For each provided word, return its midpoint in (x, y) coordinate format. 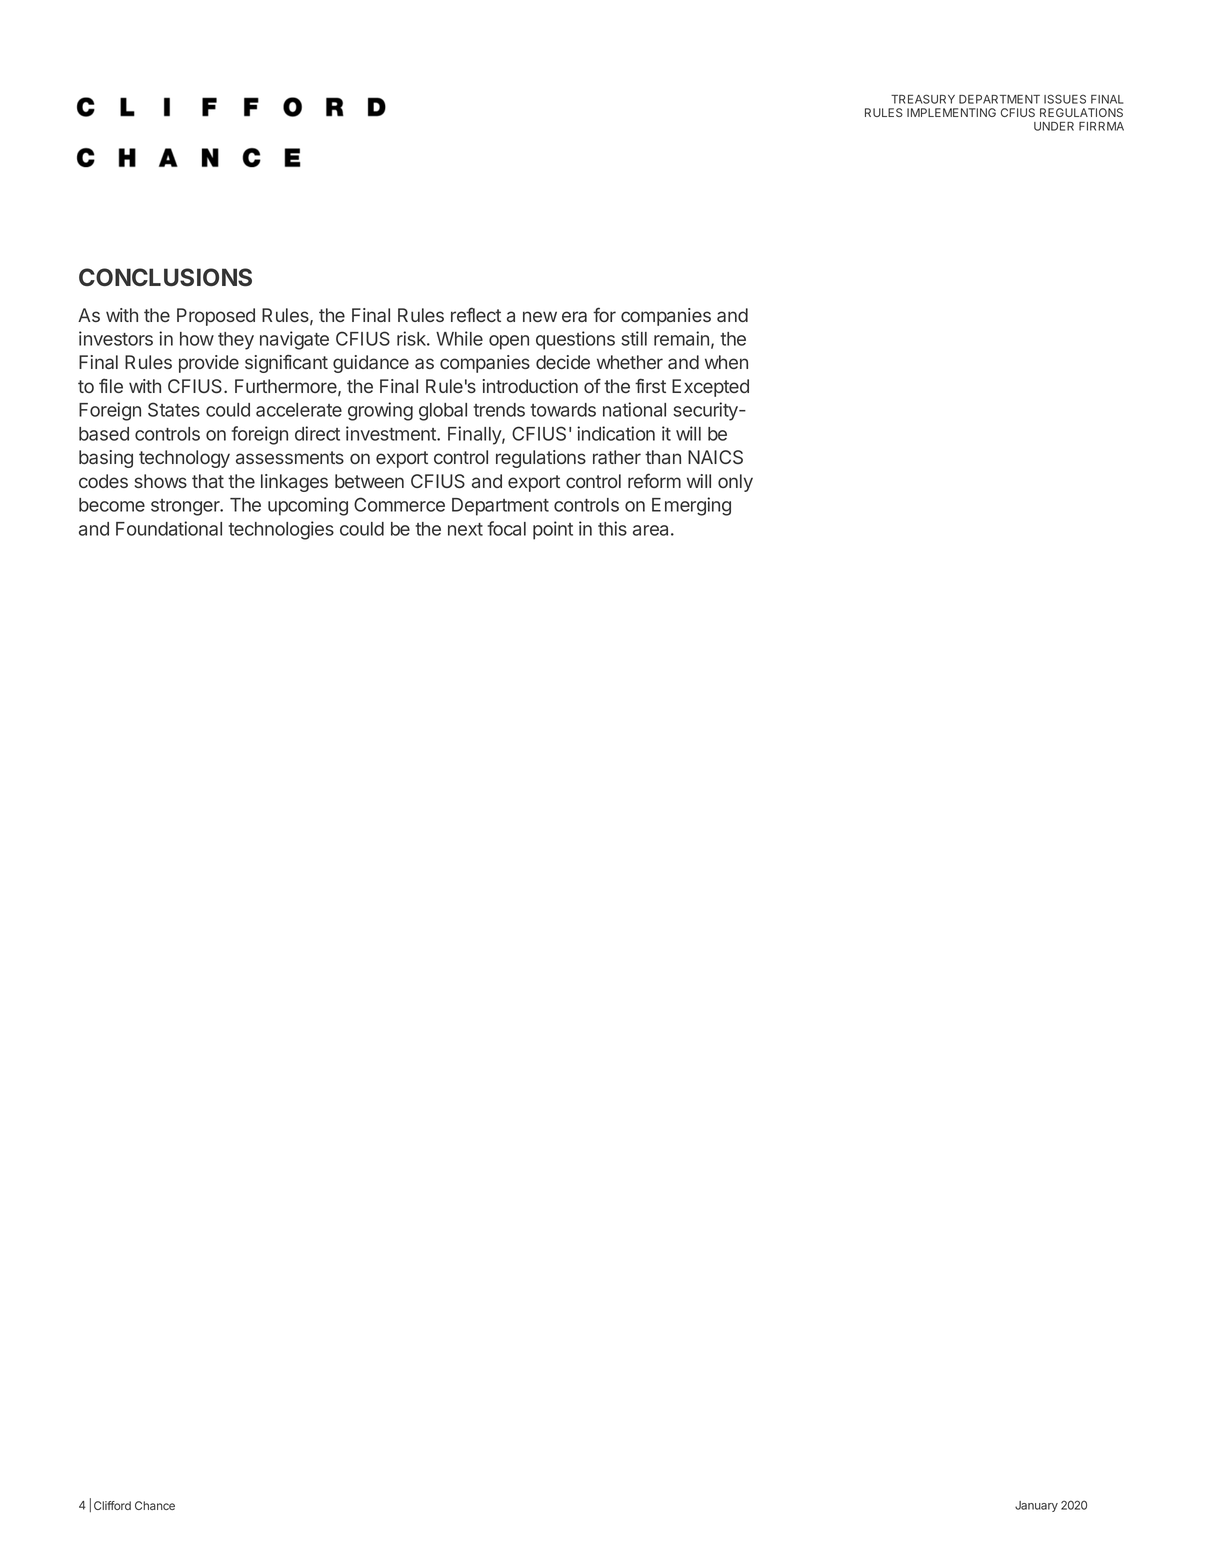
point (553, 530)
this (612, 528)
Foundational (169, 528)
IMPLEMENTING (951, 112)
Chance (155, 1505)
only (735, 483)
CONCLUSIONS (165, 277)
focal (506, 528)
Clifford (112, 1505)
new (540, 316)
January (1036, 1506)
